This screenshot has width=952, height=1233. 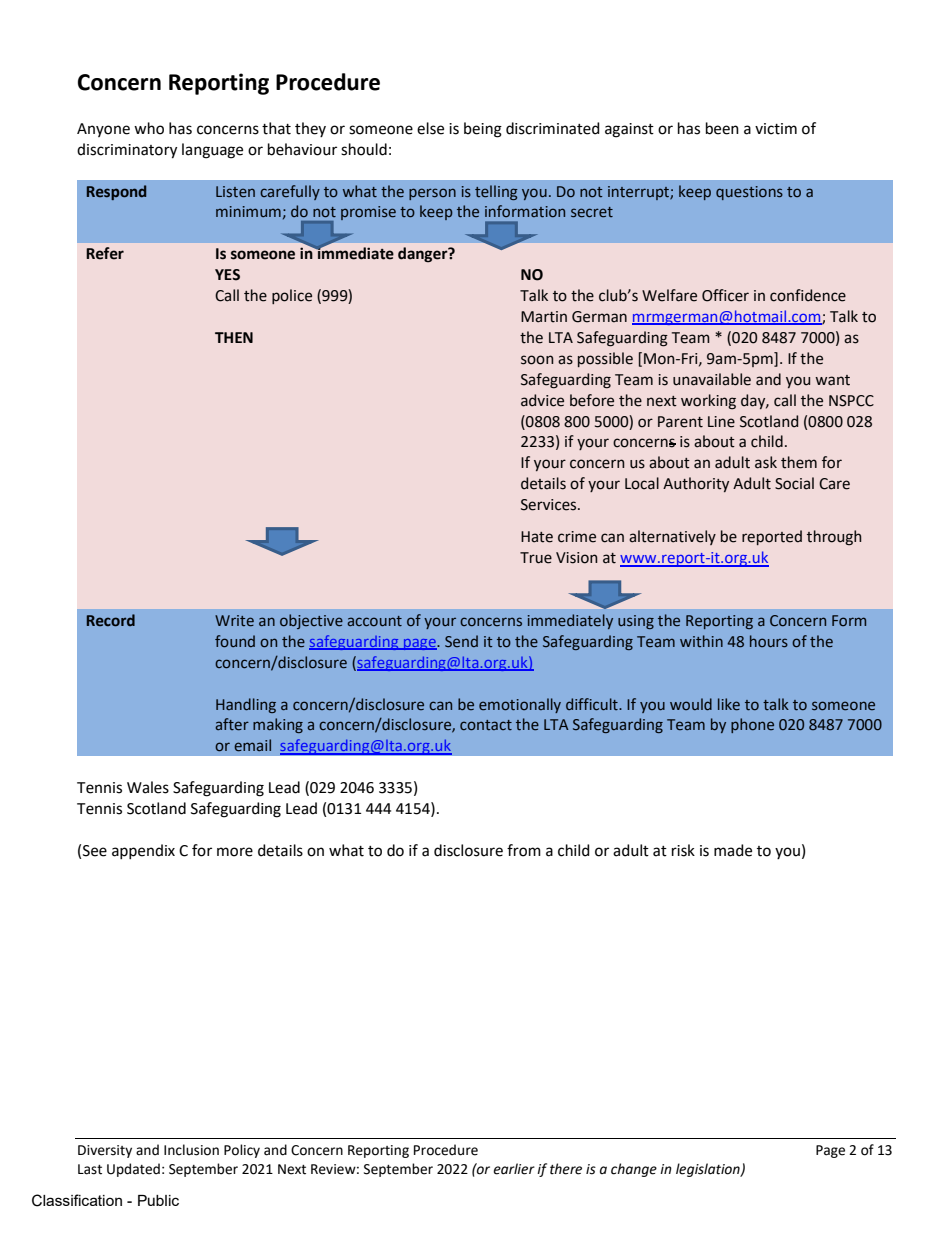 I want to click on language, so click(x=212, y=151).
